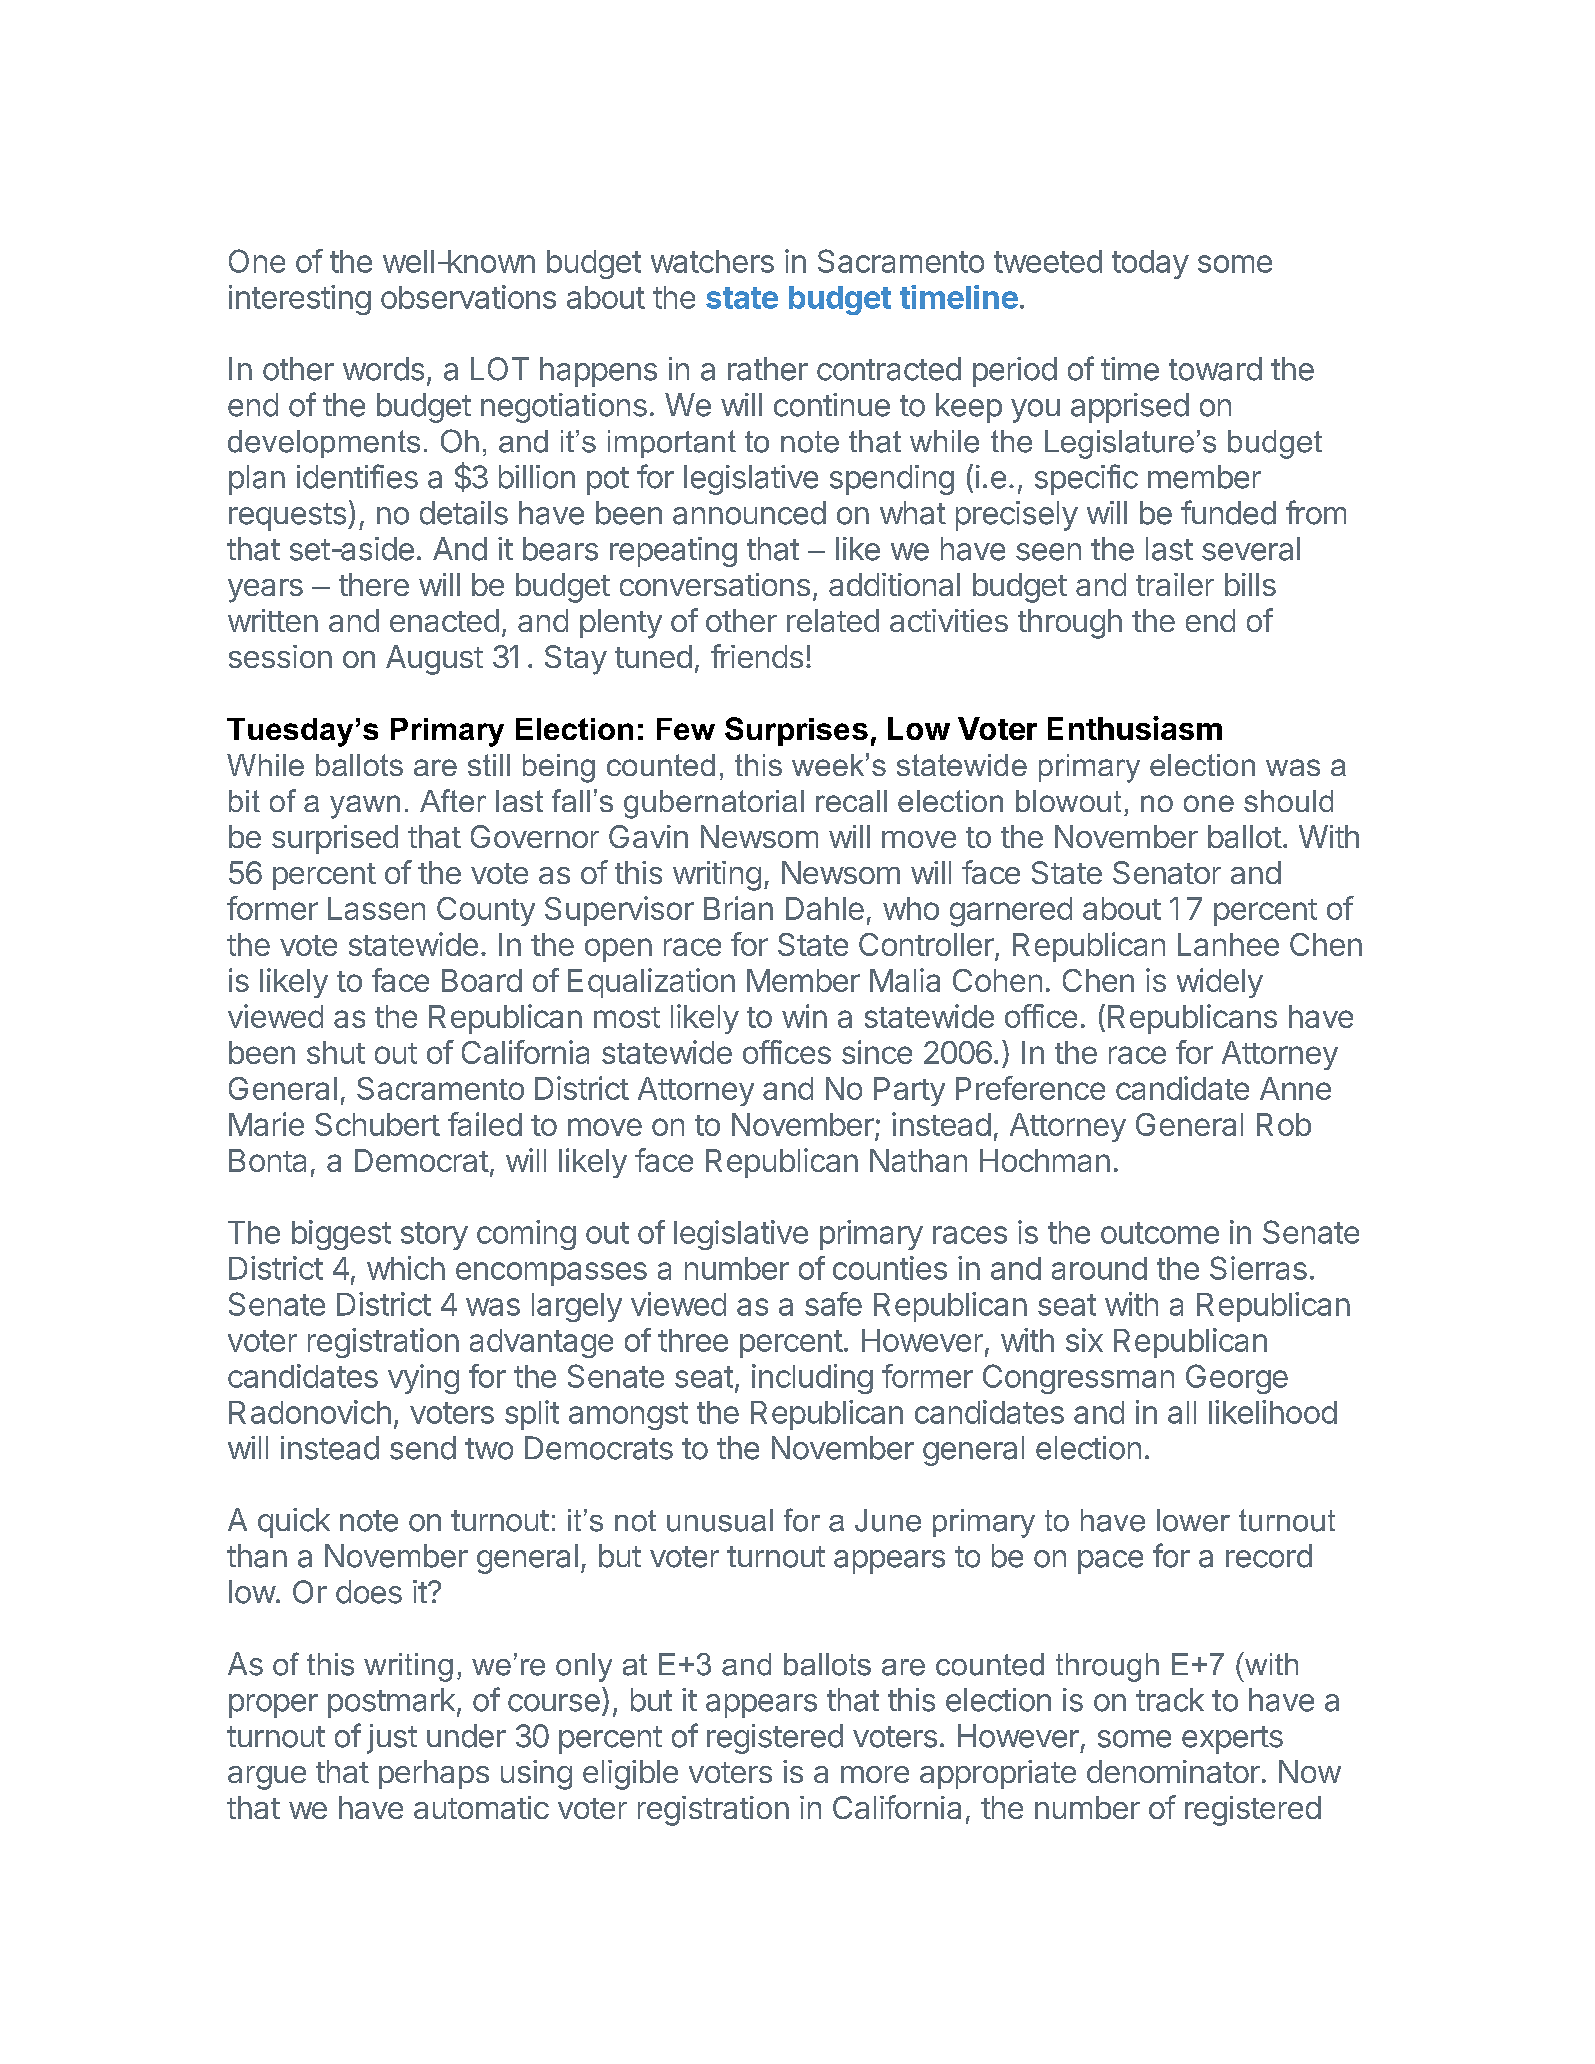 Image resolution: width=1595 pixels, height=2064 pixels. I want to click on rather, so click(768, 369).
